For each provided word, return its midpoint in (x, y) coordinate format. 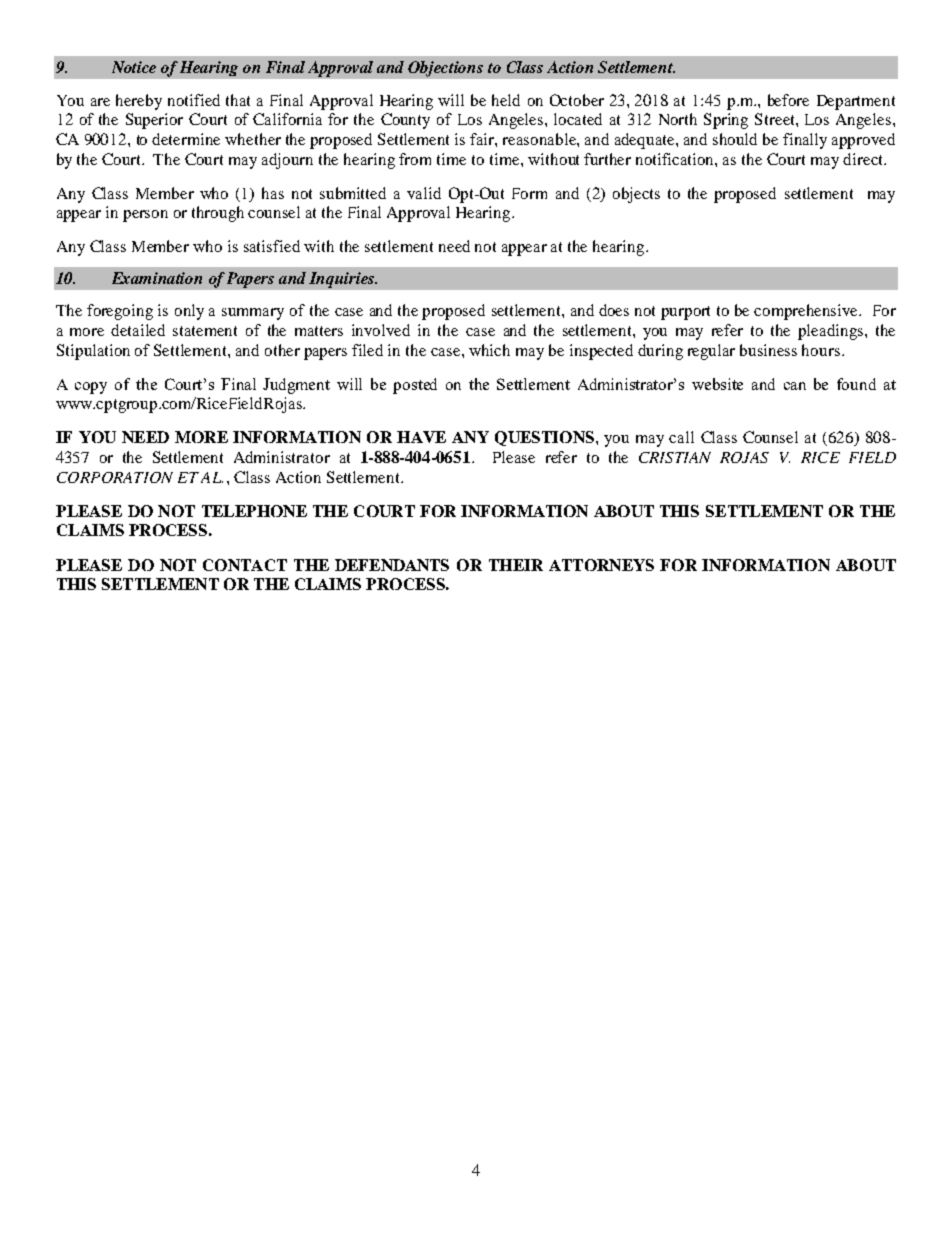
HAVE (421, 437)
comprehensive (807, 312)
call (681, 437)
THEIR (516, 565)
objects (636, 195)
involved (381, 330)
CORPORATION (115, 477)
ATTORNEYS (601, 565)
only (189, 312)
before (788, 100)
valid (424, 193)
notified (194, 100)
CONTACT (245, 565)
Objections (445, 69)
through (218, 214)
